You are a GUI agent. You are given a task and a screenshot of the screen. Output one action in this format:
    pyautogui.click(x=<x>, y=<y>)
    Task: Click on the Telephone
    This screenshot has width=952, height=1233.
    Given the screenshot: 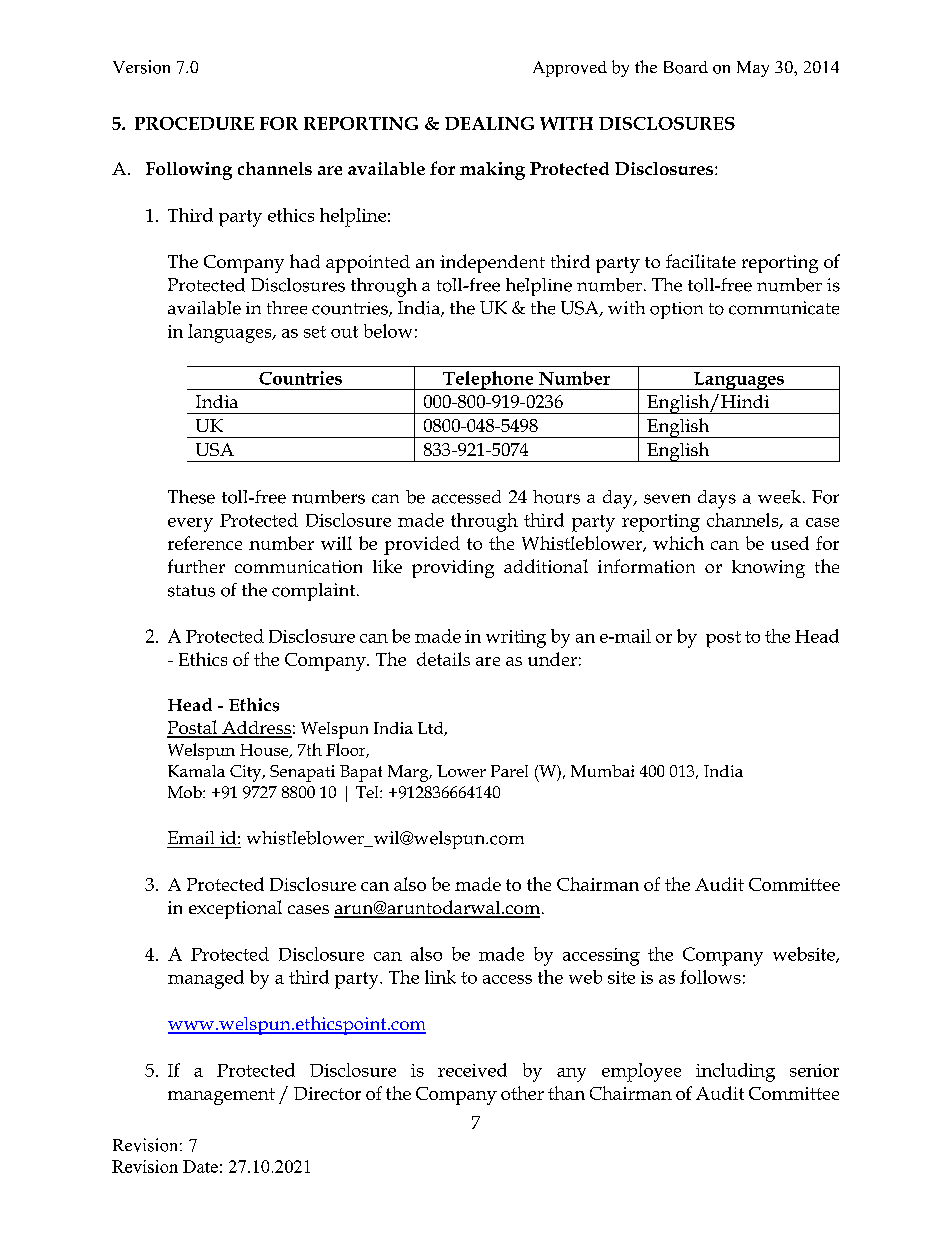 What is the action you would take?
    pyautogui.click(x=488, y=380)
